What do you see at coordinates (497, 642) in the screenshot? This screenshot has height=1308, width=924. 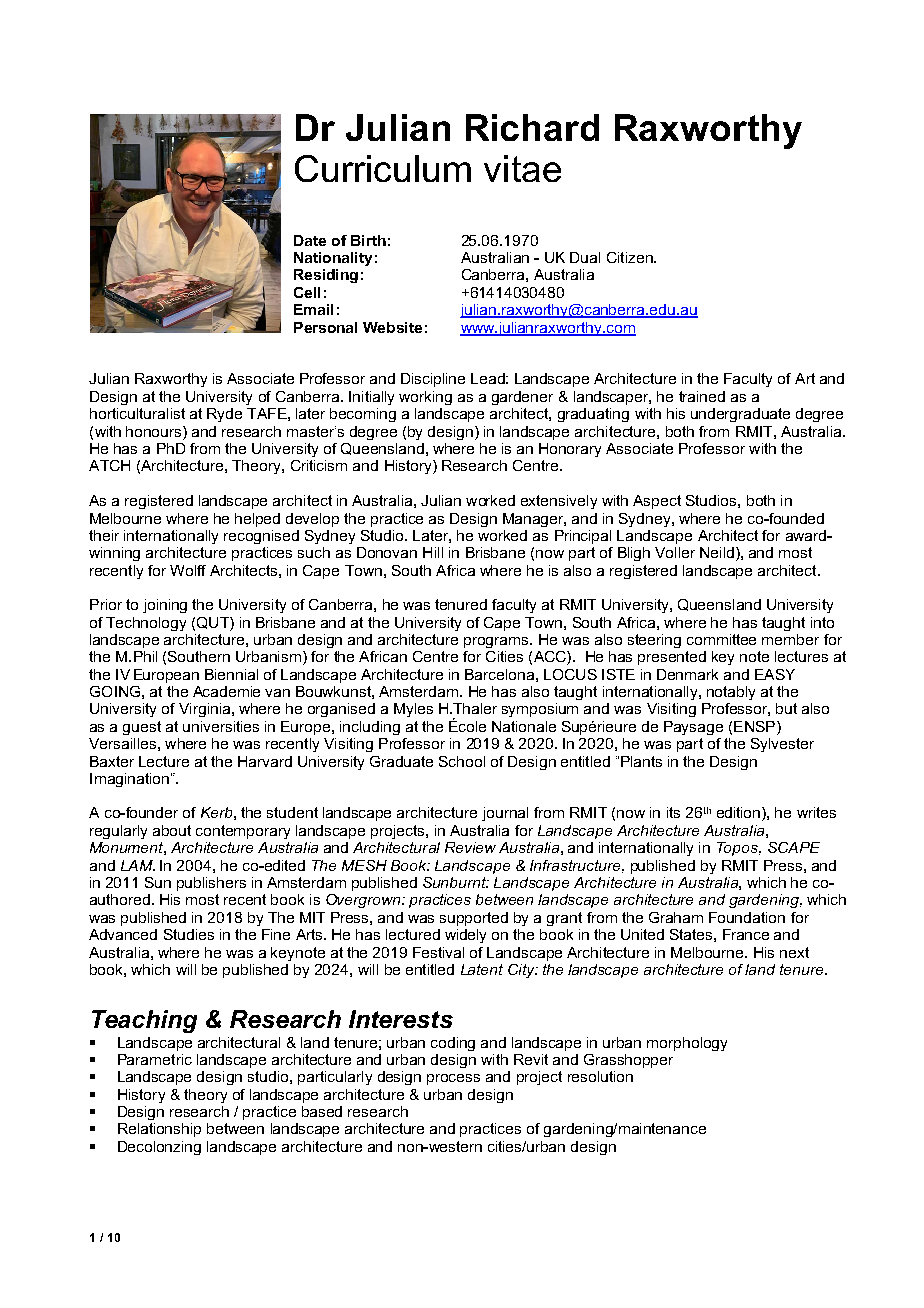 I see `programs` at bounding box center [497, 642].
